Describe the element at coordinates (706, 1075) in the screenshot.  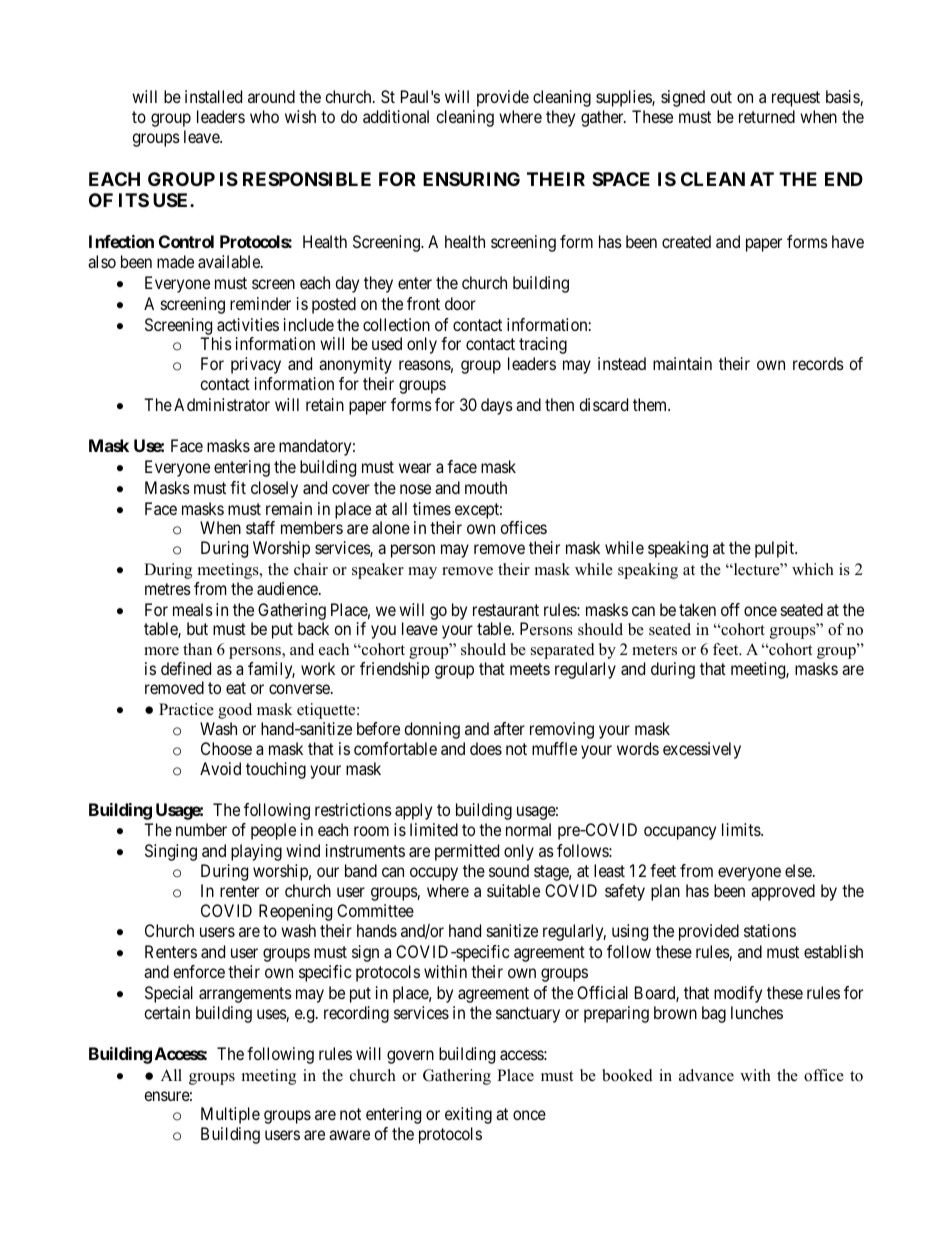
I see `advance` at that location.
